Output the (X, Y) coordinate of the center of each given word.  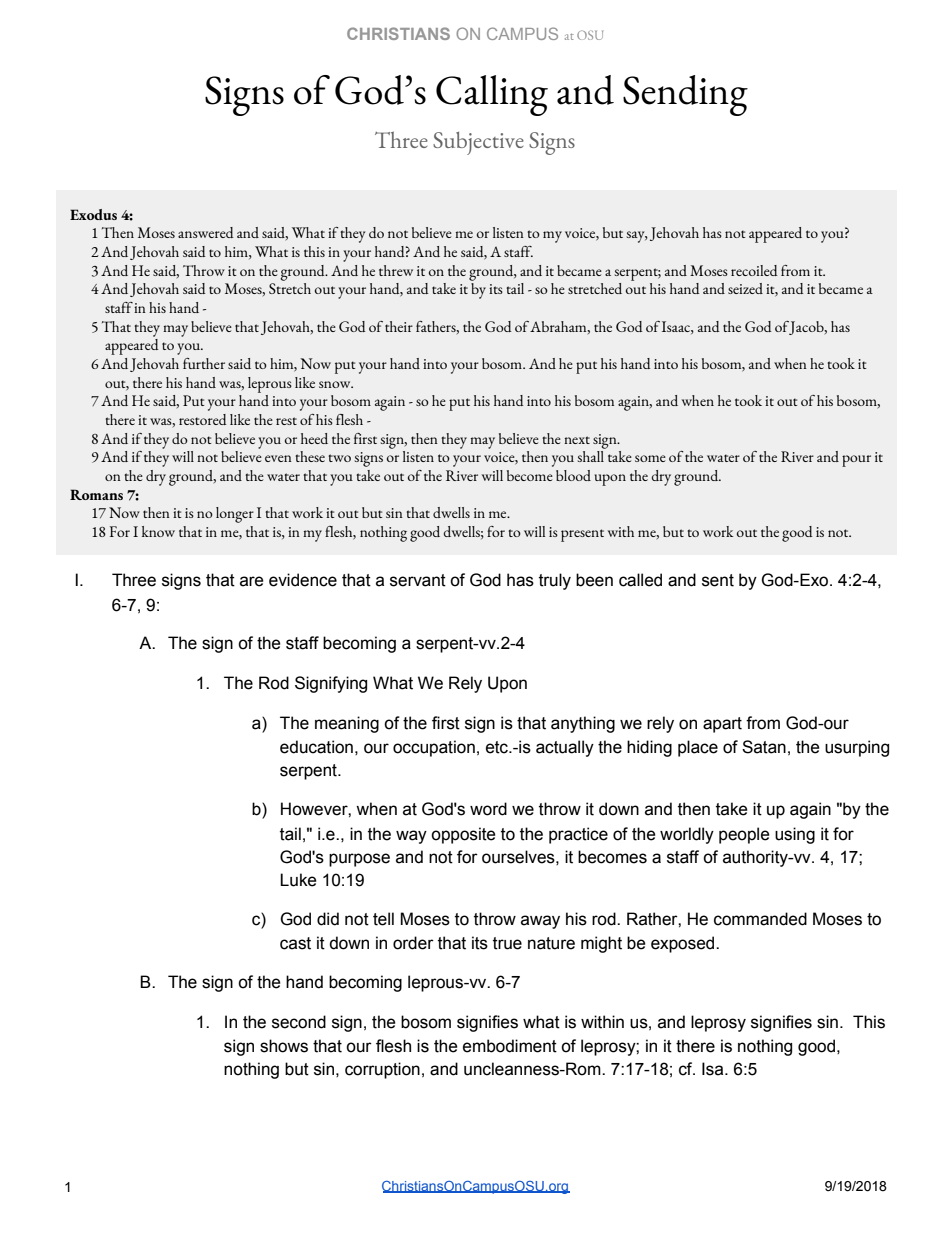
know (158, 531)
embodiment (510, 1046)
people (744, 835)
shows (284, 1046)
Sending (685, 95)
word (488, 809)
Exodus (93, 214)
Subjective (478, 143)
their (399, 326)
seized (745, 288)
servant (418, 580)
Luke (298, 880)
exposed (684, 944)
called (640, 580)
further (204, 363)
